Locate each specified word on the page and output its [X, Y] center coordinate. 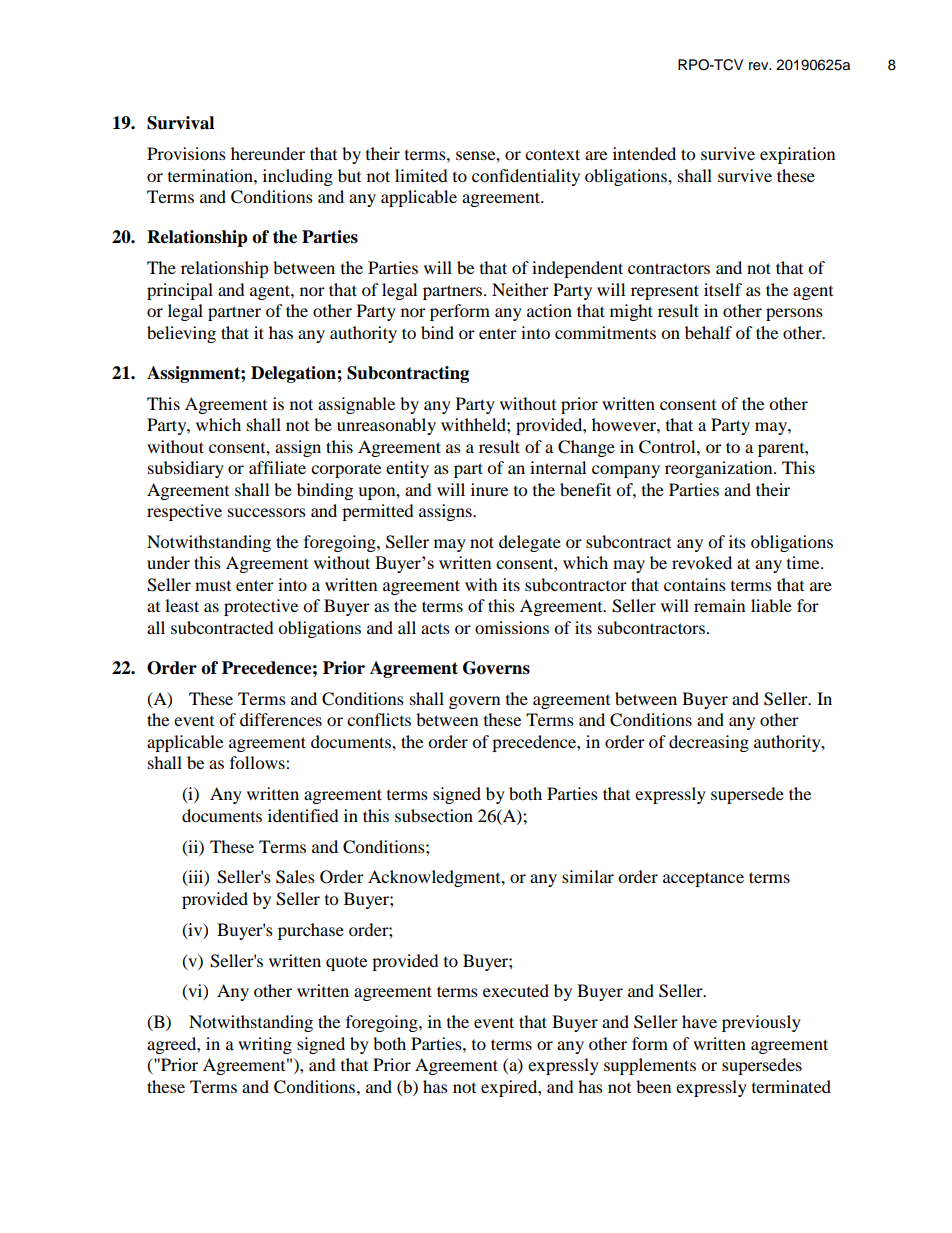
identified [303, 815]
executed [516, 990]
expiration [797, 155]
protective [261, 607]
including [298, 177]
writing [265, 1045]
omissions [512, 627]
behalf [708, 332]
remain [719, 605]
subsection [434, 815]
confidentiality [526, 177]
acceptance [703, 879]
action [549, 310]
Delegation [294, 374]
